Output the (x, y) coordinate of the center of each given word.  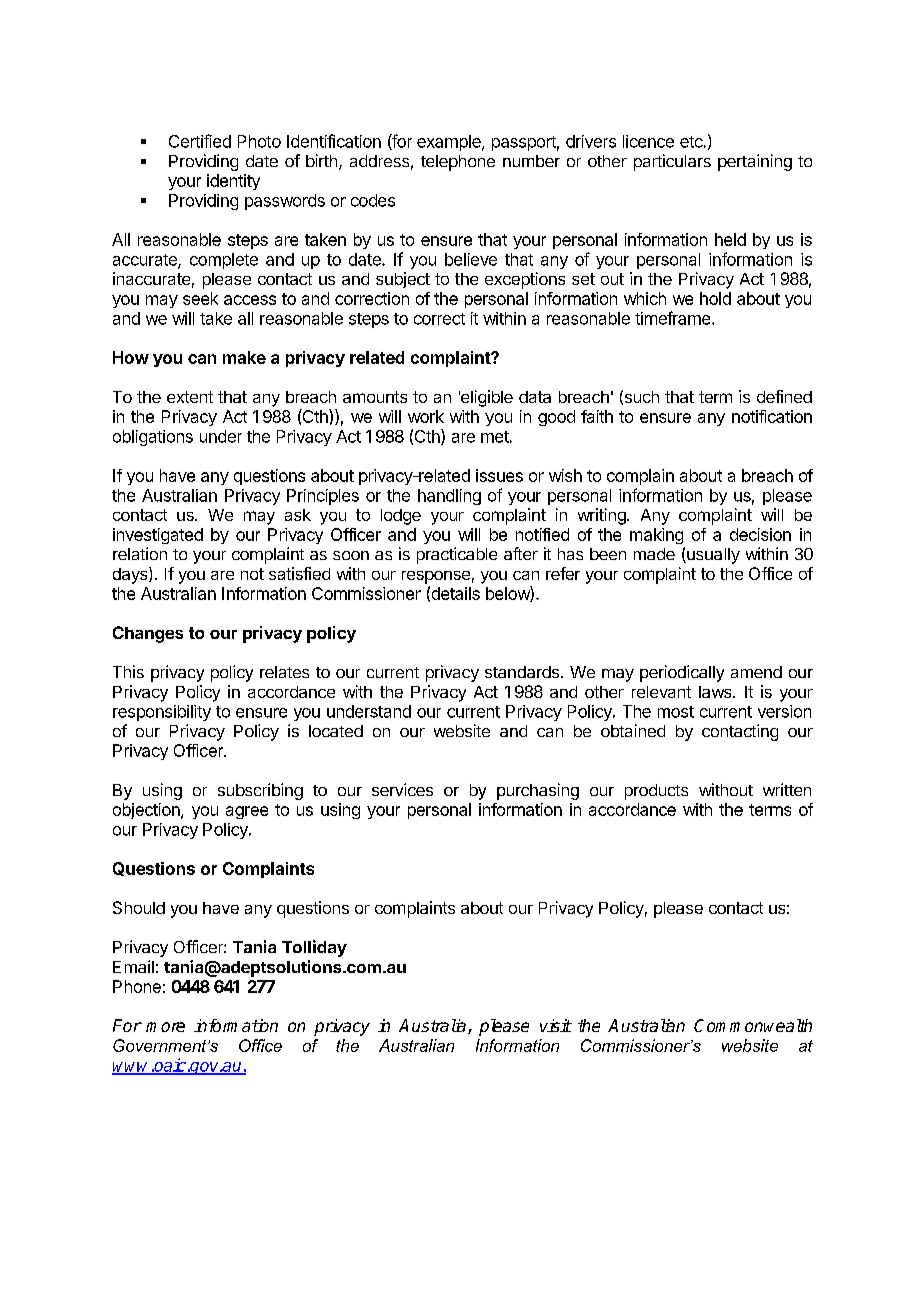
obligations (153, 438)
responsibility (162, 713)
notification (772, 416)
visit (556, 1025)
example (450, 143)
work (426, 416)
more (165, 1027)
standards (522, 672)
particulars (672, 162)
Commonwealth (753, 1025)
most (676, 712)
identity (233, 182)
